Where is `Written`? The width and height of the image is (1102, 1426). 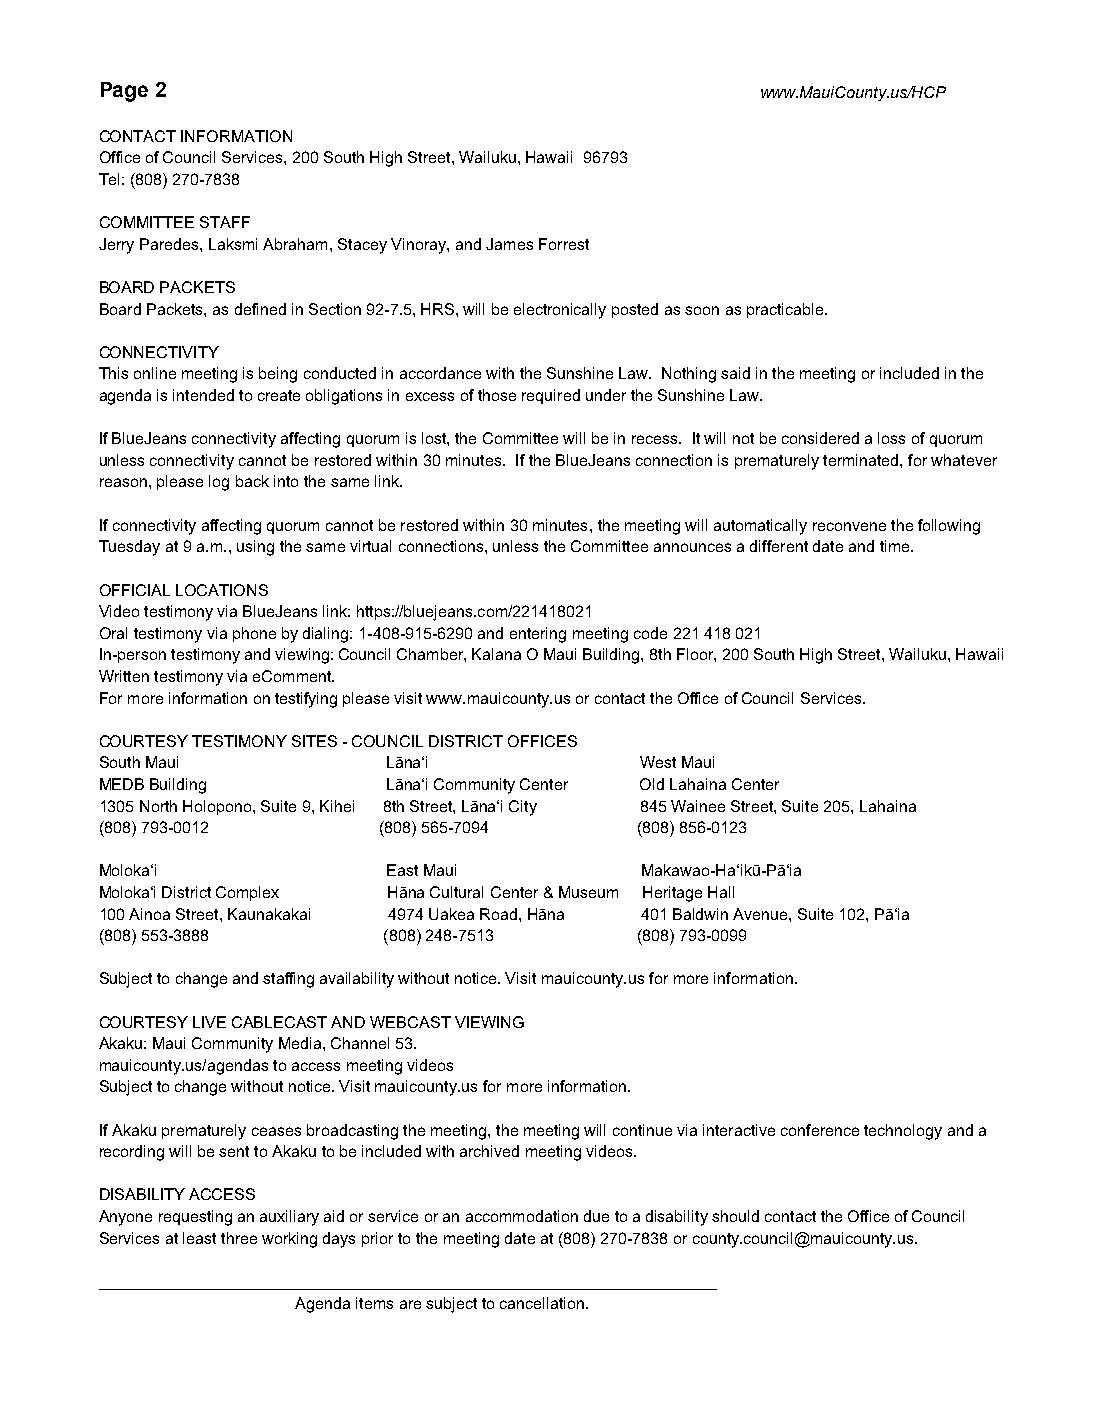
Written is located at coordinates (124, 676).
